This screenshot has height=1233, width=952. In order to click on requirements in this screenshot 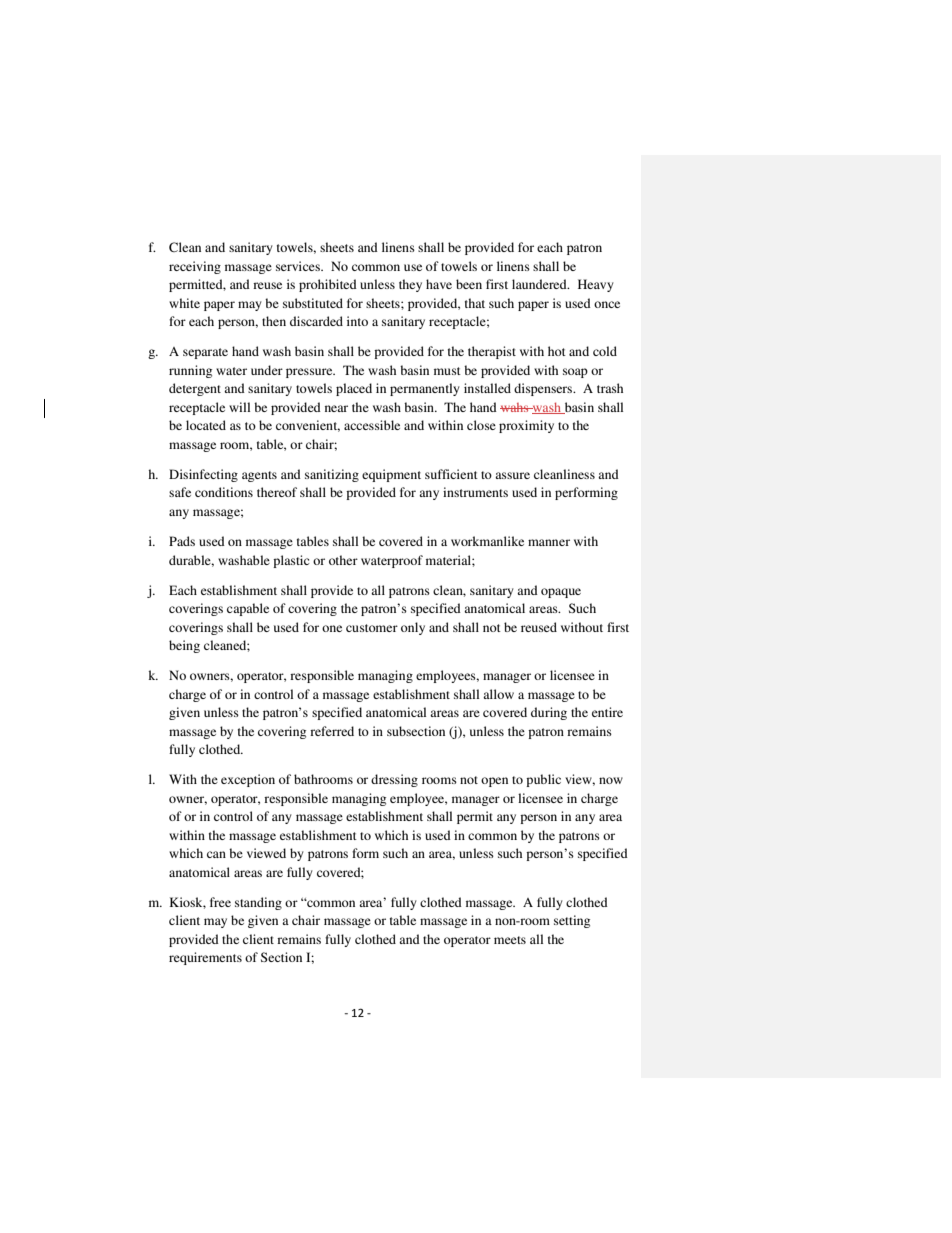, I will do `click(205, 958)`.
